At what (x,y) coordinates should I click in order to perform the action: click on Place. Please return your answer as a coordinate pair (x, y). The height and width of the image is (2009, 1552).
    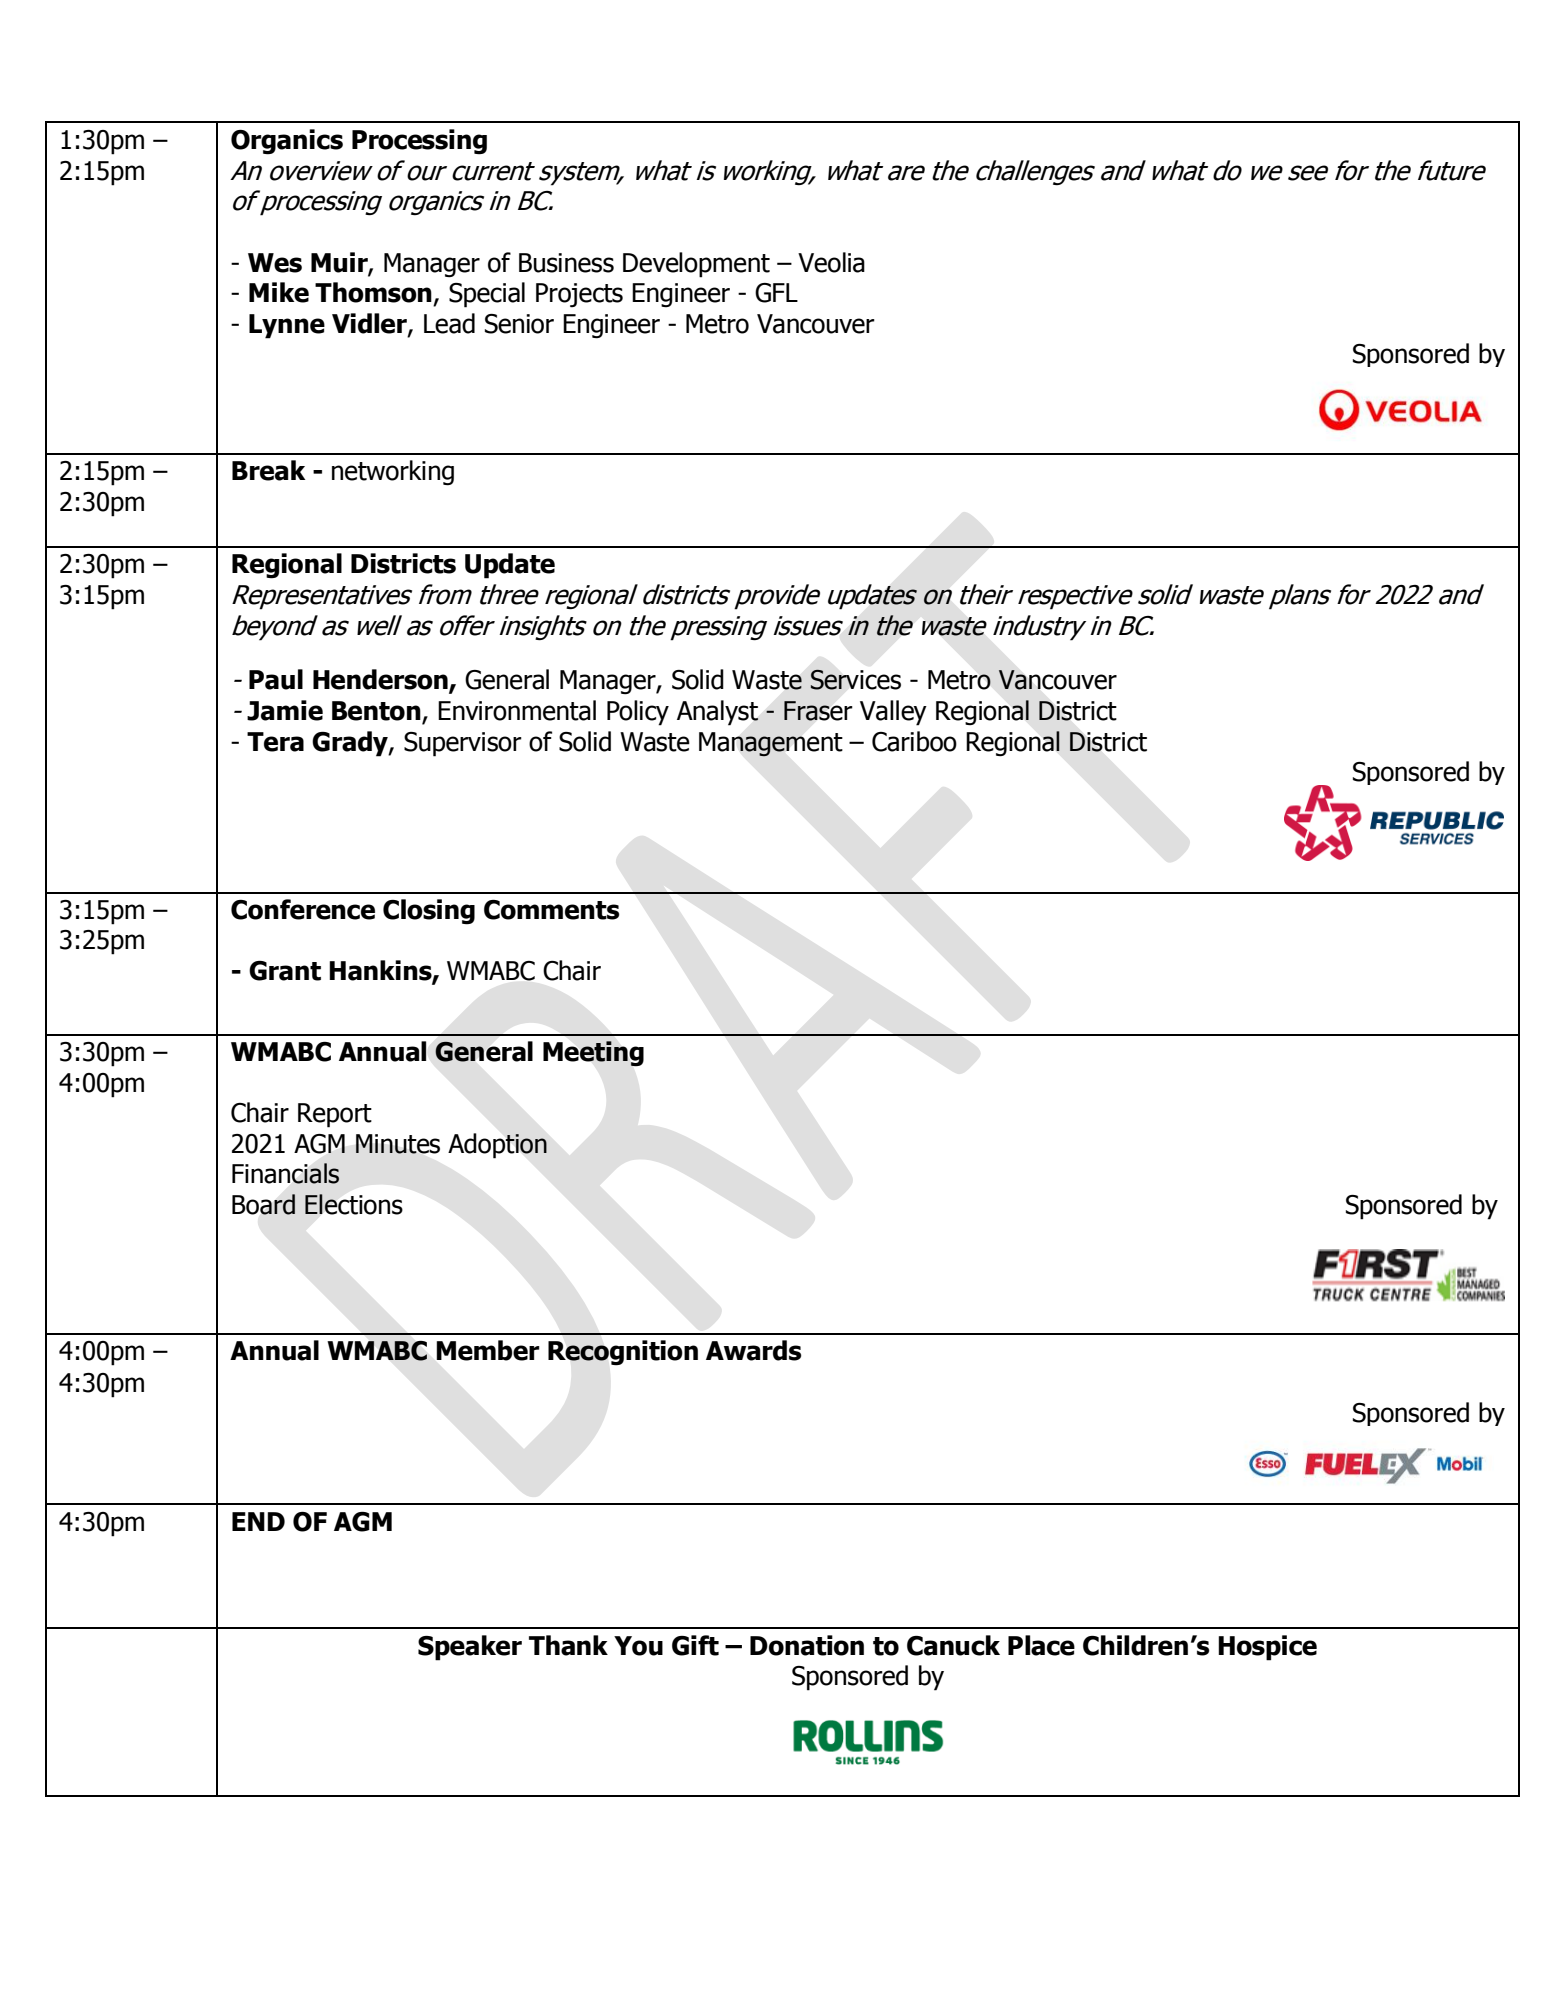
    Looking at the image, I should click on (1041, 1645).
